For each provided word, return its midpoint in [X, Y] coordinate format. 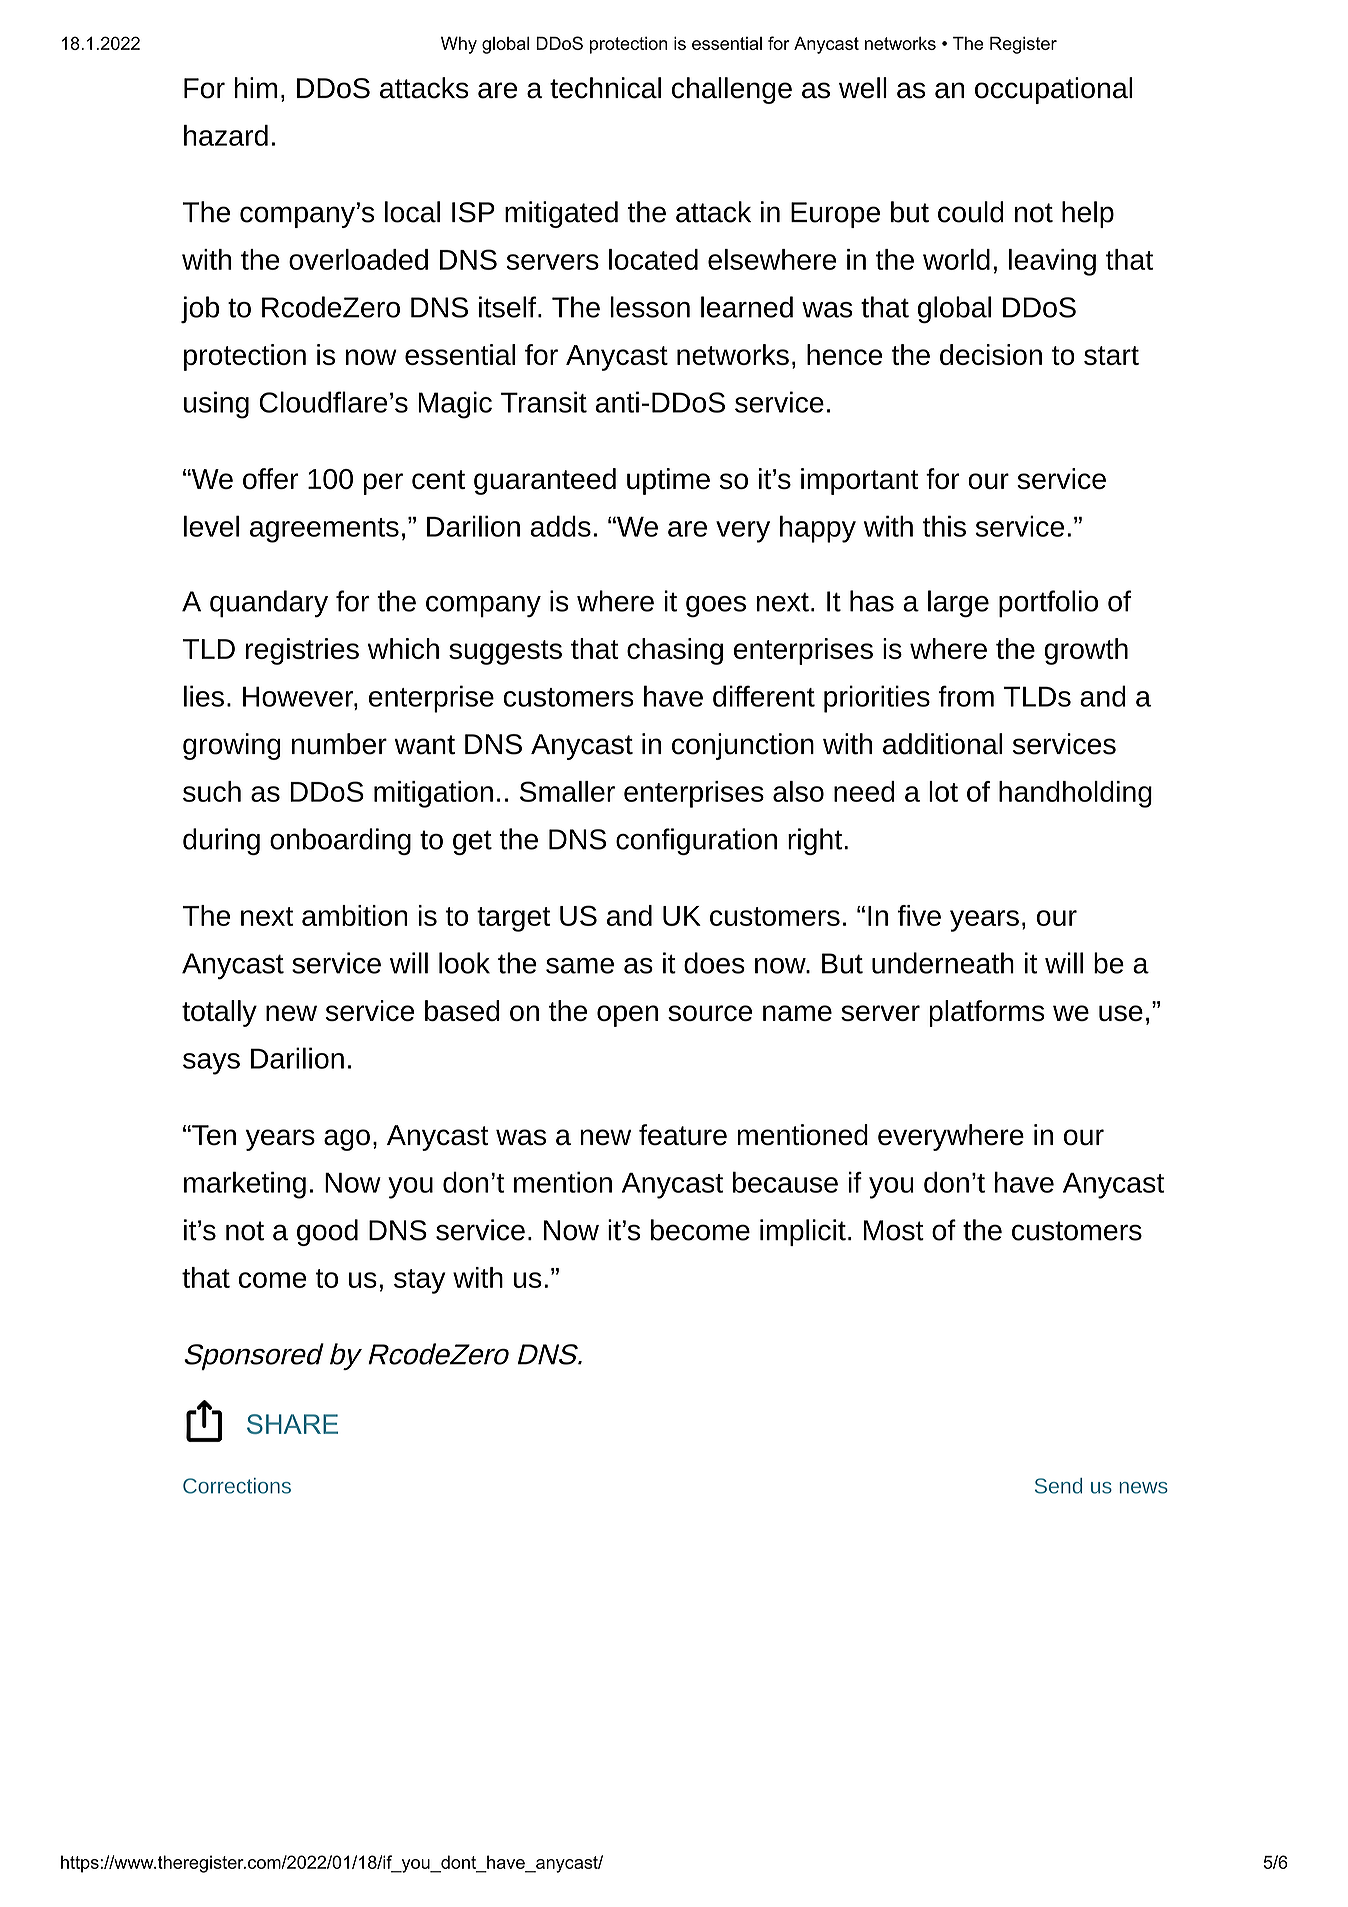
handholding [1075, 794]
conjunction [743, 746]
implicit [803, 1232]
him [256, 87]
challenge [732, 90]
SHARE [292, 1424]
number [339, 744]
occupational [1054, 90]
